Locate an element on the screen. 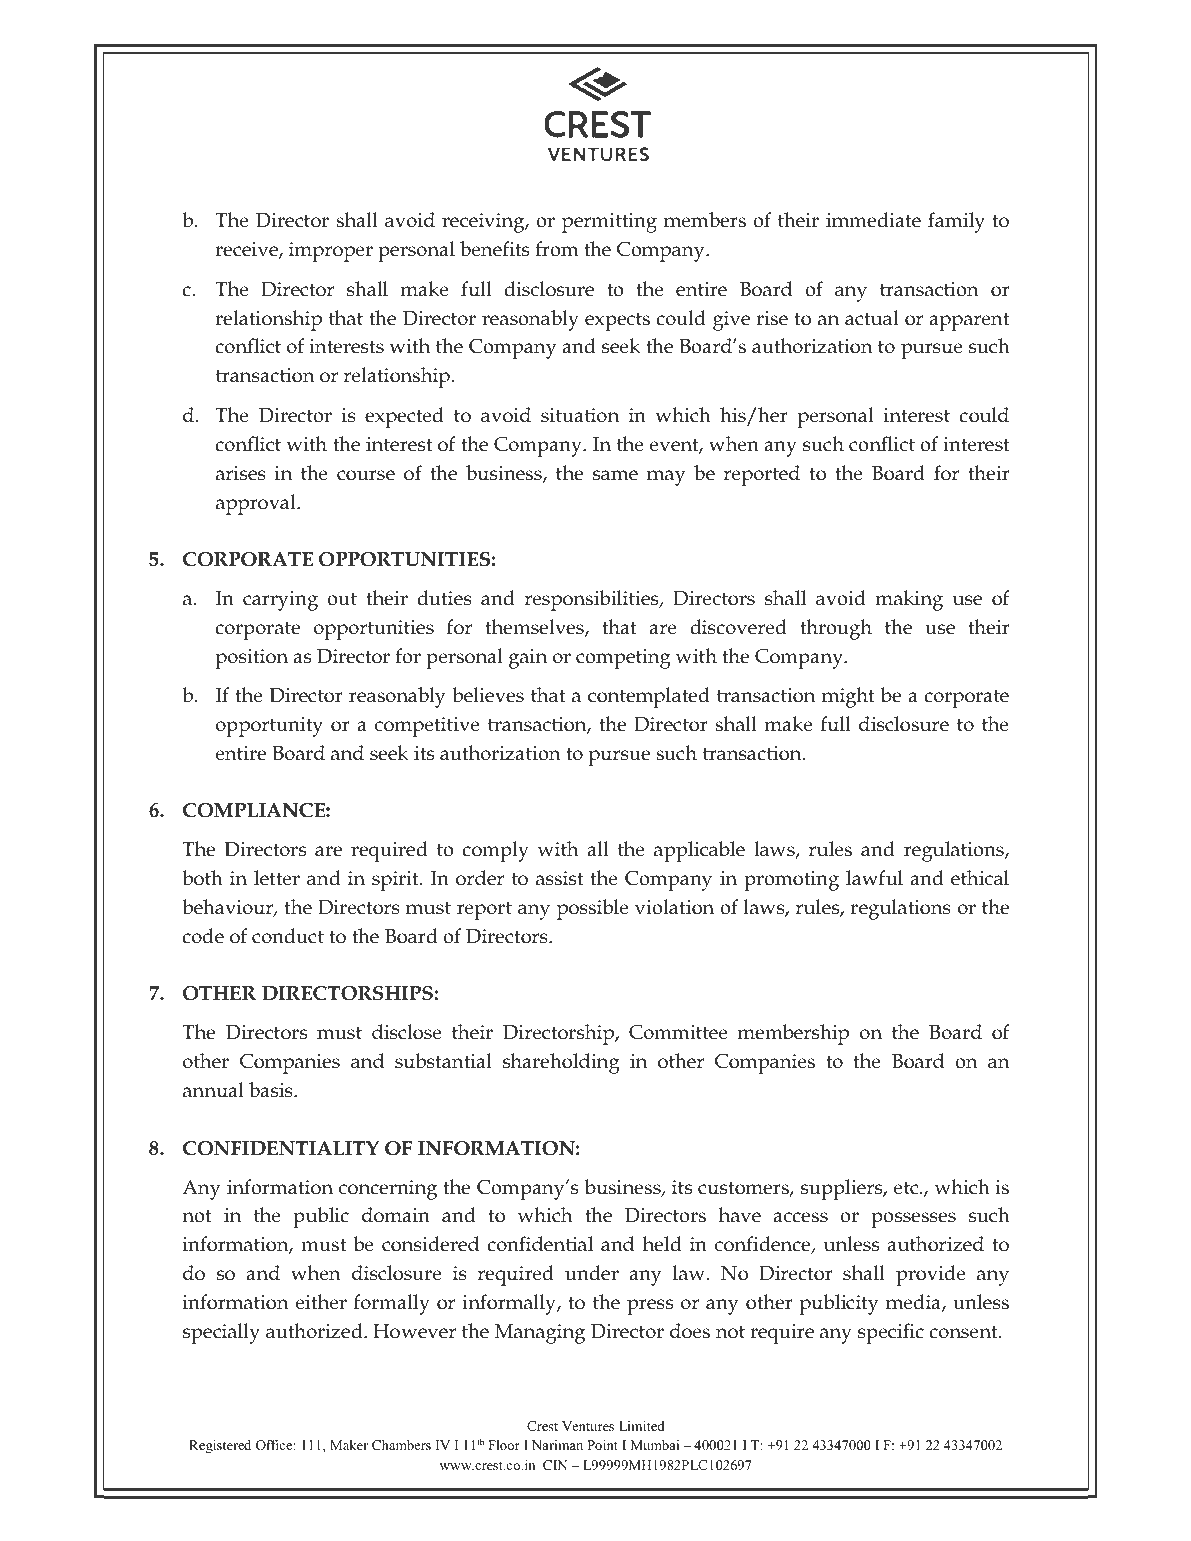  from is located at coordinates (557, 249).
